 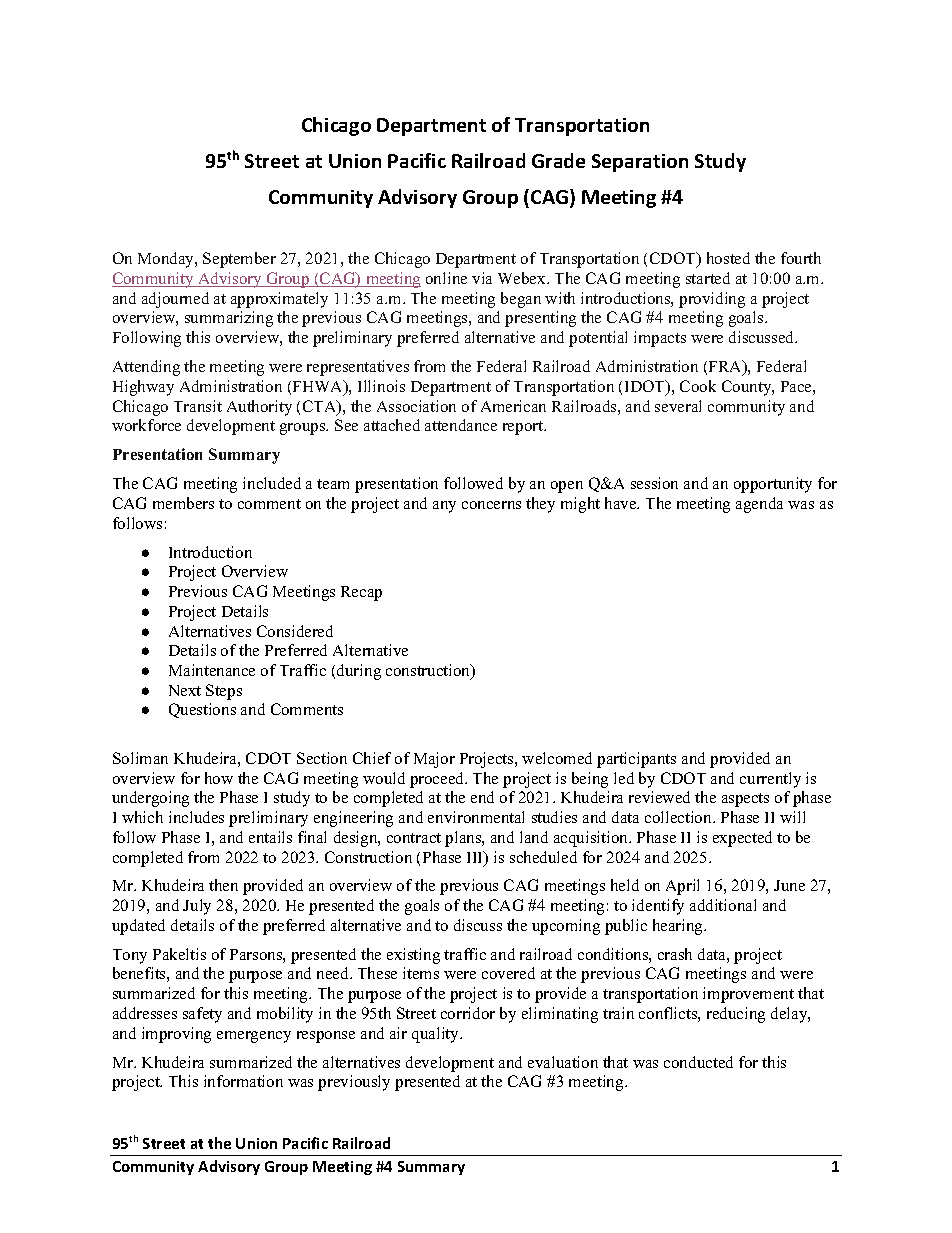 I want to click on agenda, so click(x=759, y=505).
